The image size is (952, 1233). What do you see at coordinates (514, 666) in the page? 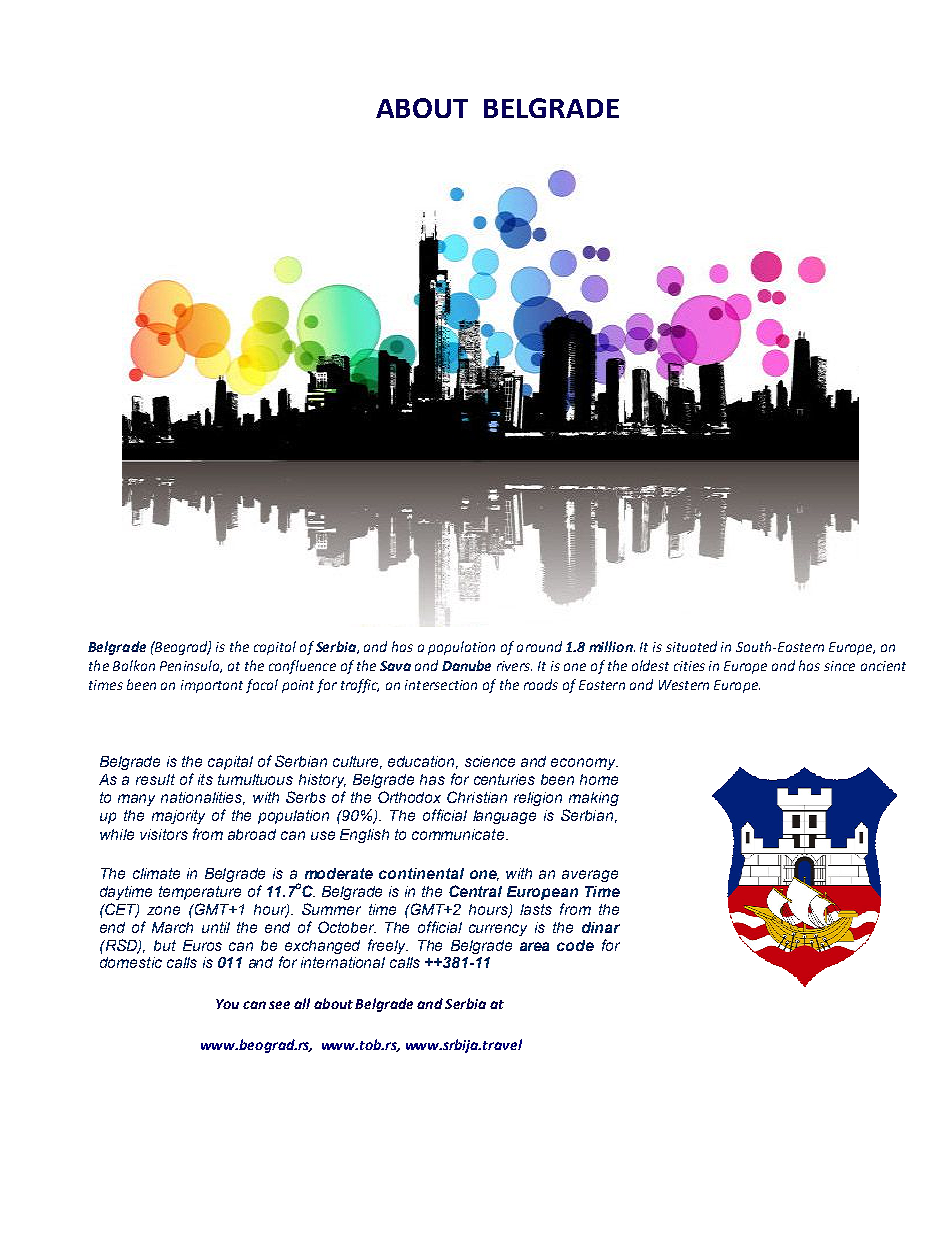
I see `rivers` at bounding box center [514, 666].
